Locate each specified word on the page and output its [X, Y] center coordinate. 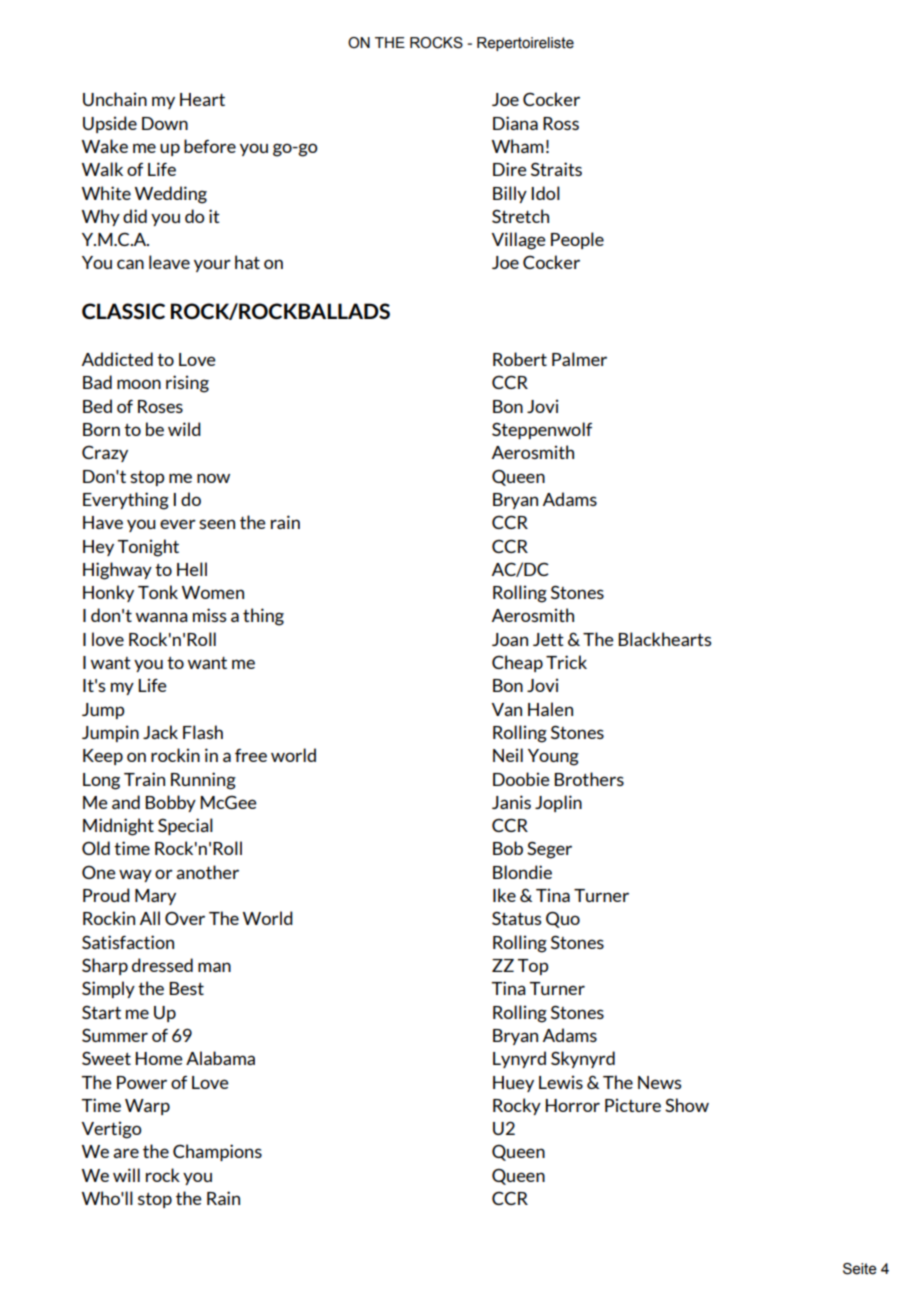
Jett [548, 639]
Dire [510, 169]
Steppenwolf [542, 430]
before [210, 146]
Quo [563, 919]
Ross [561, 123]
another [207, 872]
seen [217, 524]
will [126, 1175]
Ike [504, 895]
